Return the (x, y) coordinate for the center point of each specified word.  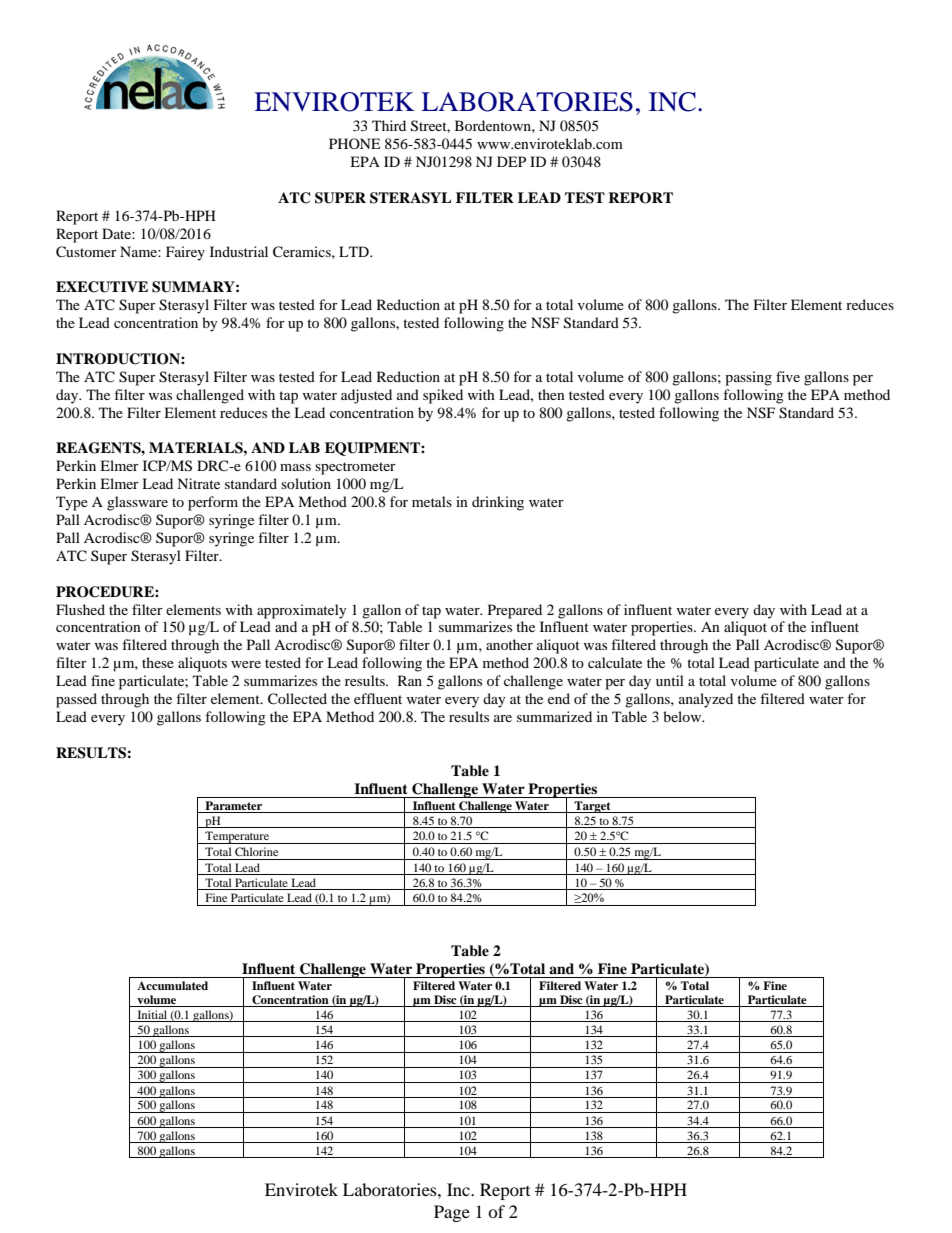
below (683, 716)
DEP (511, 161)
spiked (443, 396)
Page (452, 1213)
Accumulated (172, 985)
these (158, 662)
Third (389, 125)
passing (748, 378)
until (670, 680)
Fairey (185, 253)
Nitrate (198, 483)
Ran (410, 680)
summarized (554, 716)
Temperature (237, 837)
